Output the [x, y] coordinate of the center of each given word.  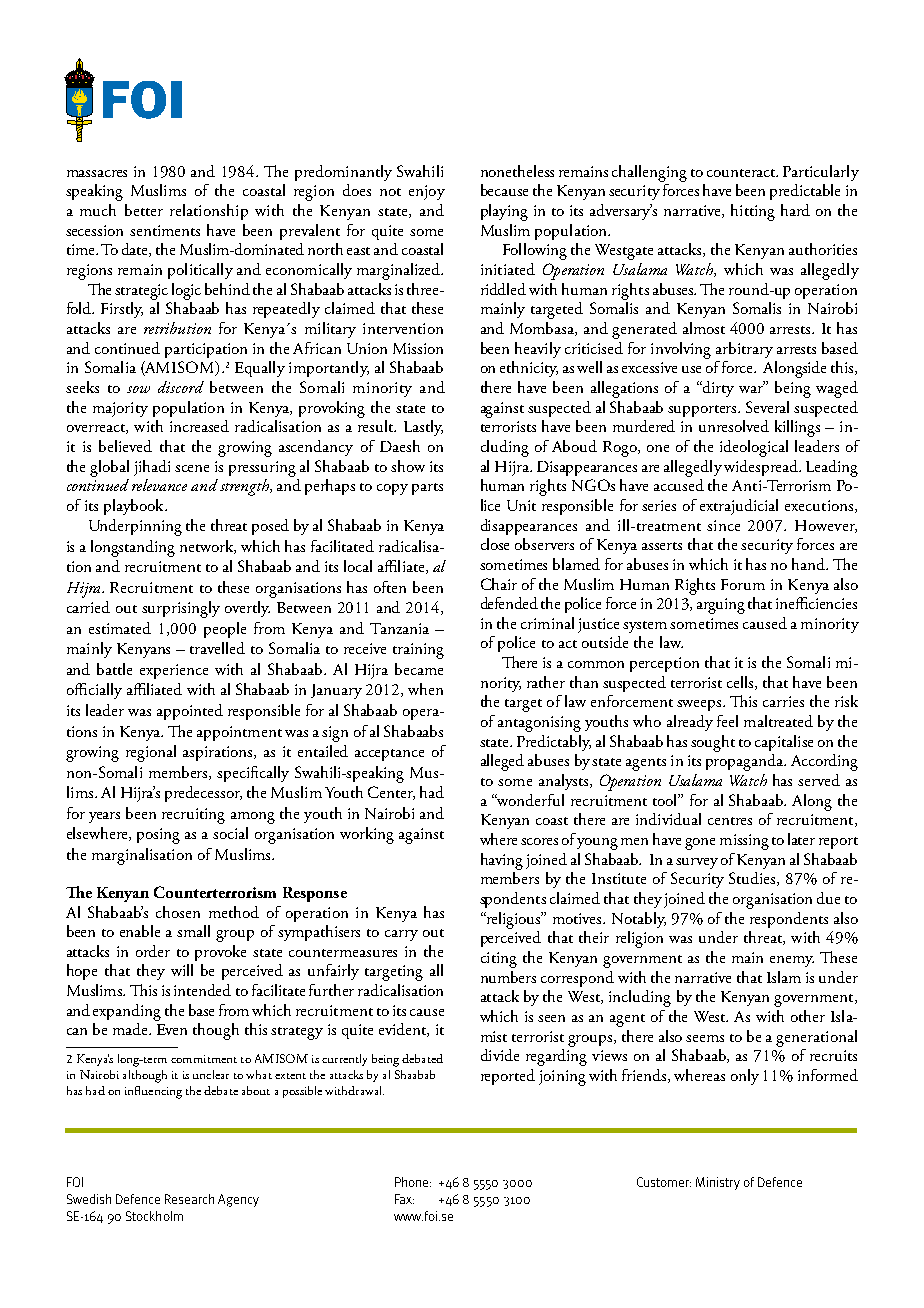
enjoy [427, 192]
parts [427, 489]
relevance [159, 485]
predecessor [203, 794]
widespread [762, 468]
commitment [204, 1059]
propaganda [745, 762]
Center [391, 793]
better [144, 210]
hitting [753, 212]
